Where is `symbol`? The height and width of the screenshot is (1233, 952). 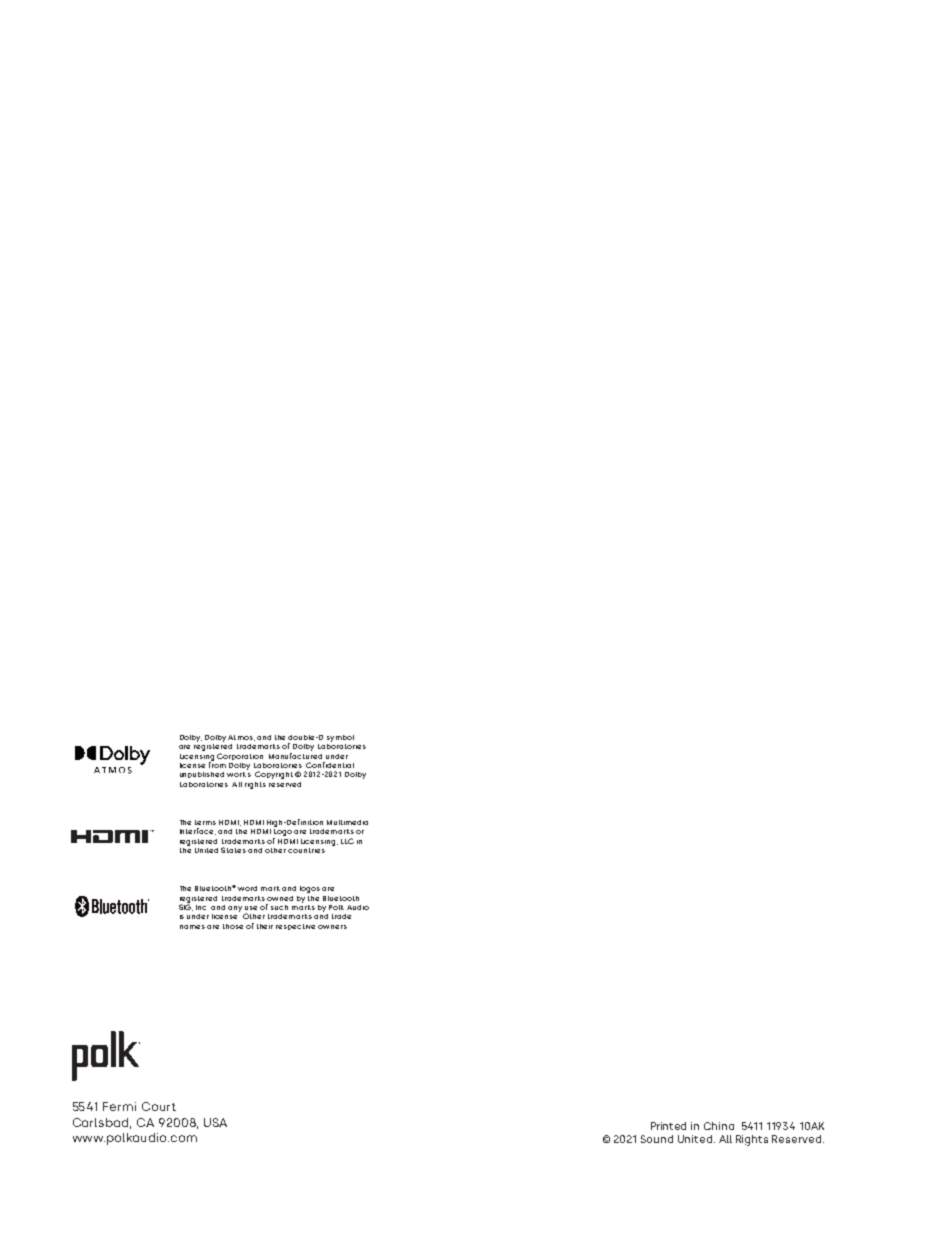 symbol is located at coordinates (340, 738).
